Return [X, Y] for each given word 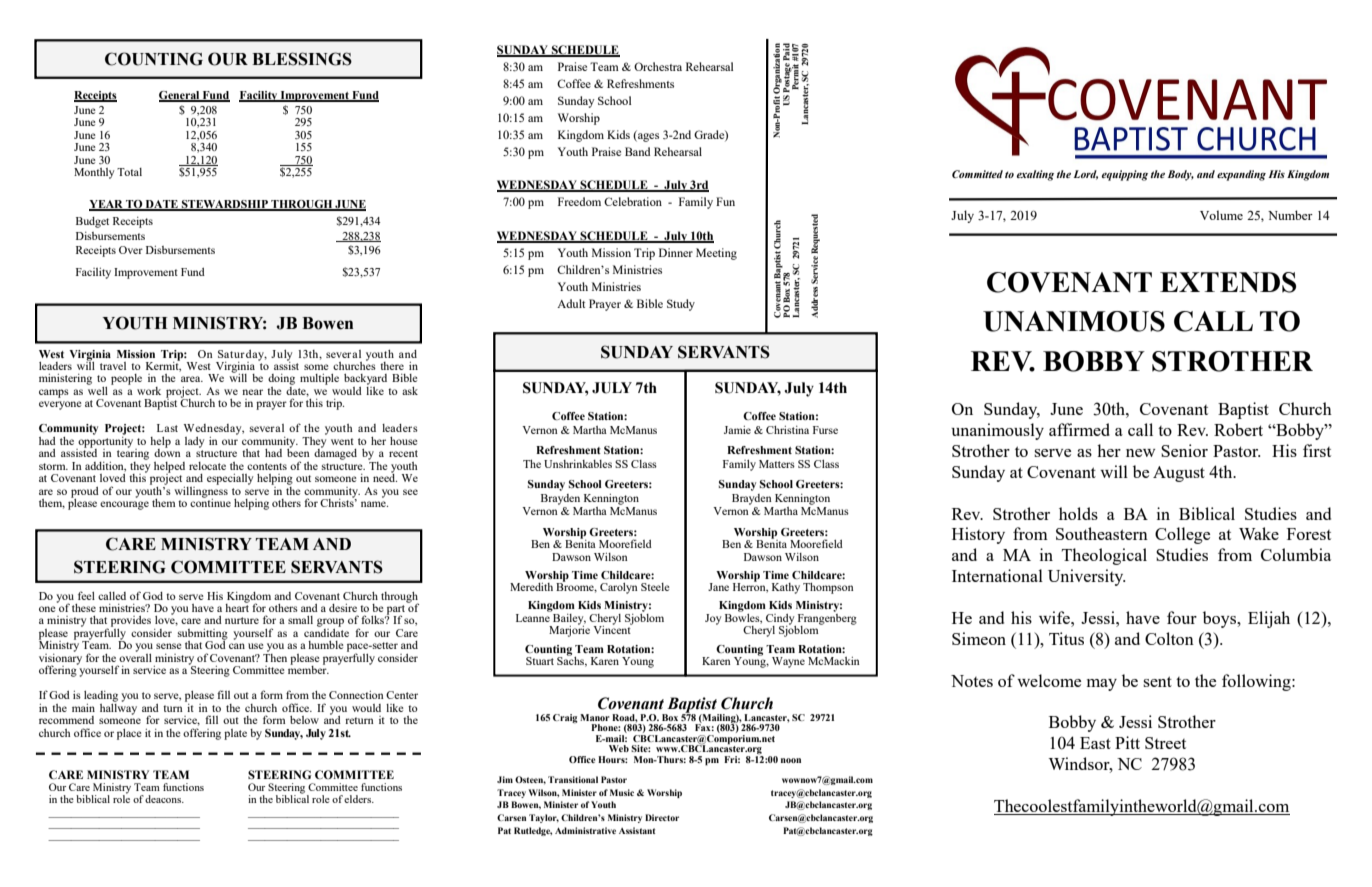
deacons [164, 799]
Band [638, 151]
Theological [1104, 556]
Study [681, 305]
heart [237, 606]
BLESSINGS [302, 59]
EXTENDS [1228, 282]
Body [1181, 175]
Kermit [163, 365]
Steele [655, 587]
